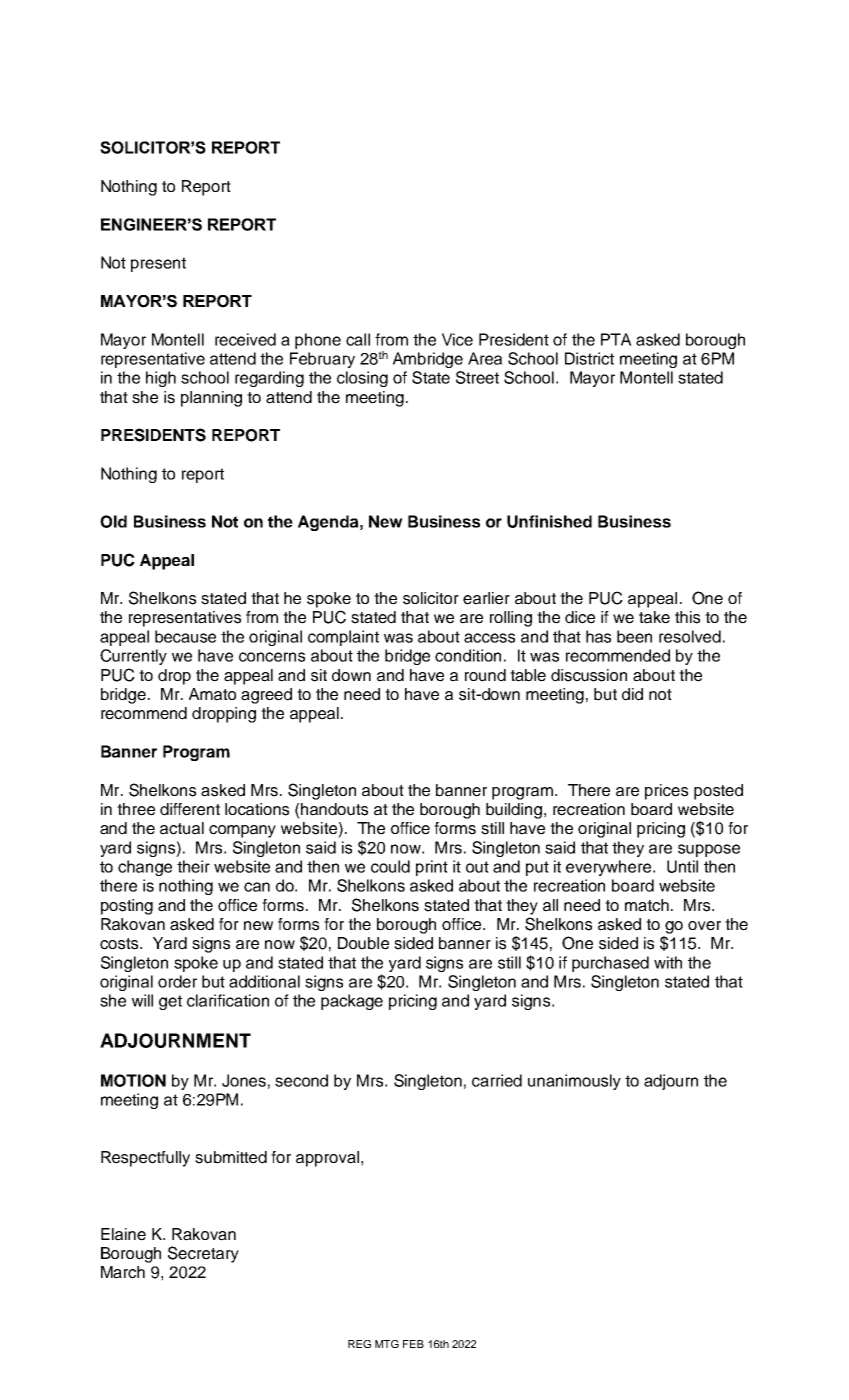 This document has height=1400, width=849. What do you see at coordinates (616, 339) in the document?
I see `PTA` at bounding box center [616, 339].
